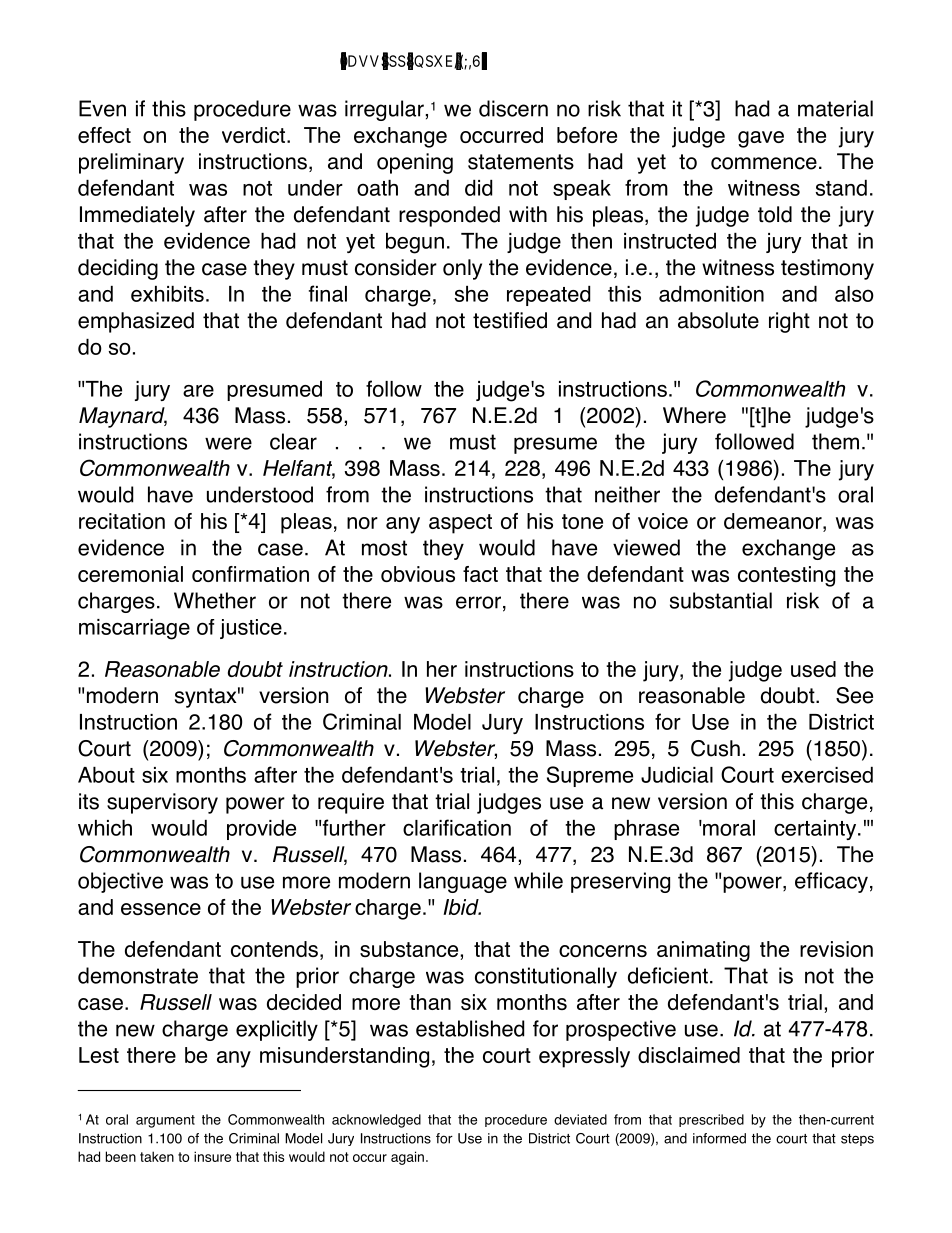 The width and height of the screenshot is (952, 1233). Describe the element at coordinates (590, 776) in the screenshot. I see `Supreme` at that location.
